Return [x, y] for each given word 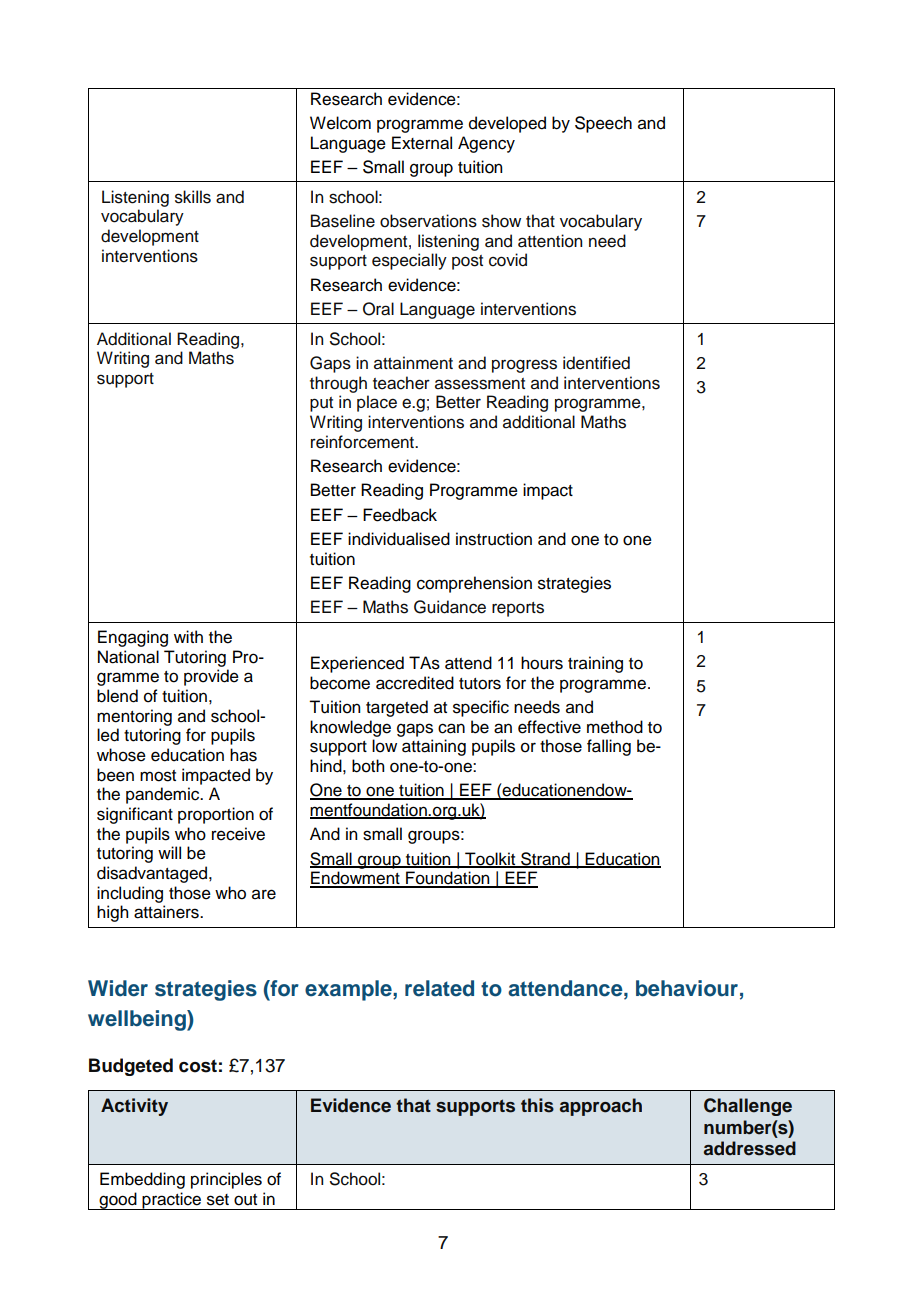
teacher [401, 383]
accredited [415, 683]
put [321, 404]
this [537, 1105]
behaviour [687, 988]
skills [193, 197]
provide [211, 677]
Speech [603, 124]
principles [226, 1180]
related [439, 988]
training [595, 664]
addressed [750, 1148]
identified [596, 363]
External [422, 143]
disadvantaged [153, 874]
